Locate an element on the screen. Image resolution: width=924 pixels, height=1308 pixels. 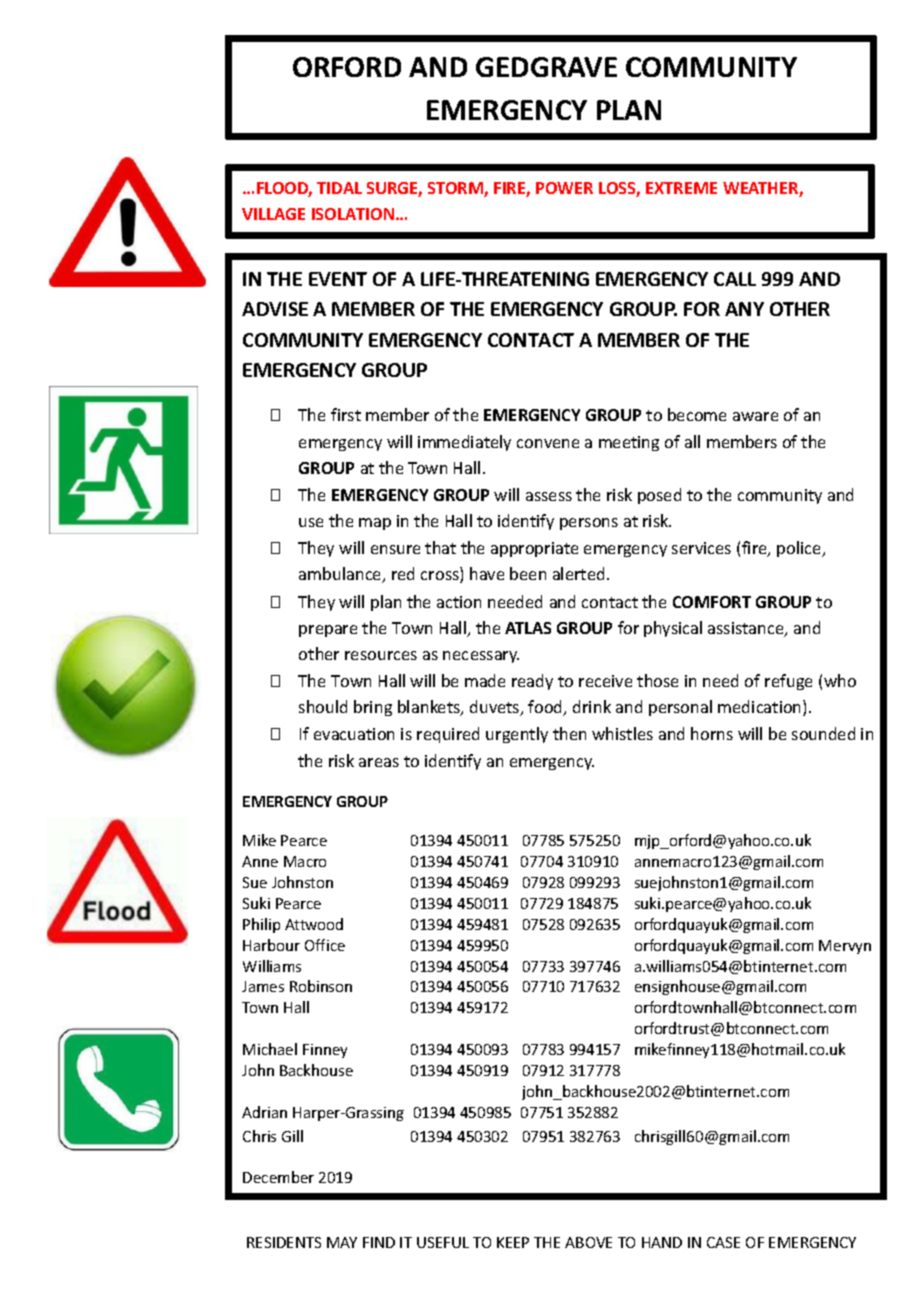
ISOLATION is located at coordinates (354, 214).
